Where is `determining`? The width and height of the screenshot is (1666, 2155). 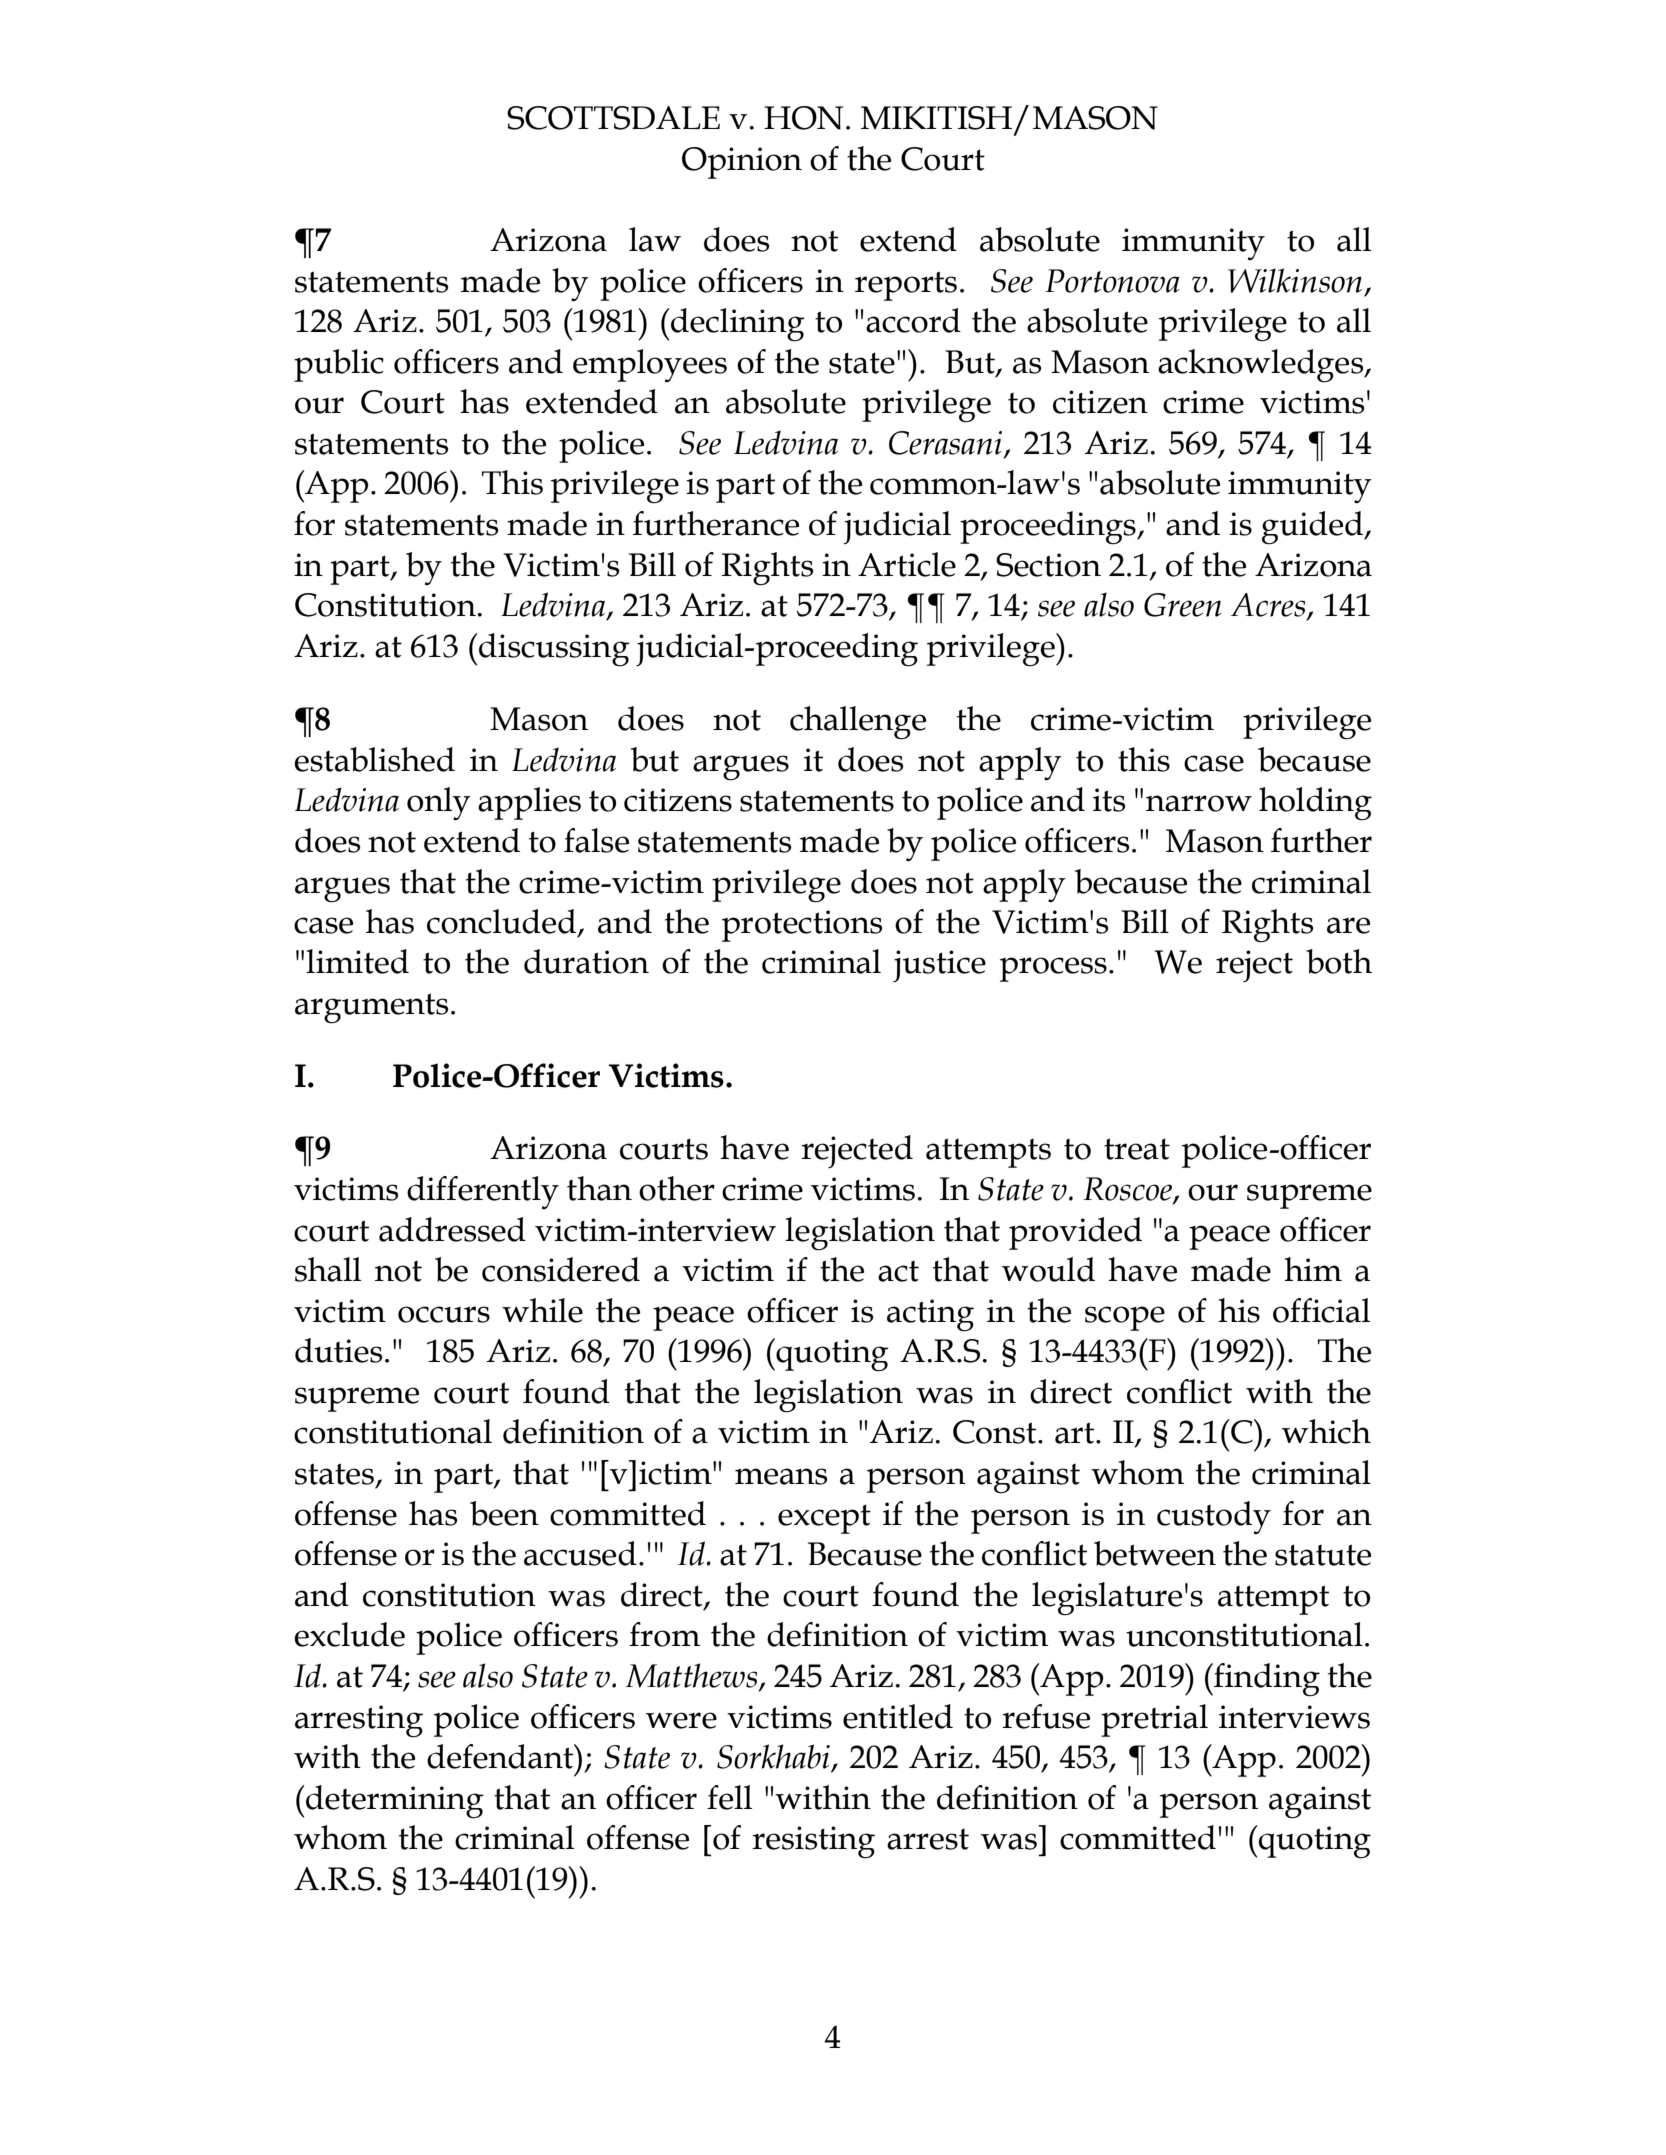
determining is located at coordinates (395, 1802).
